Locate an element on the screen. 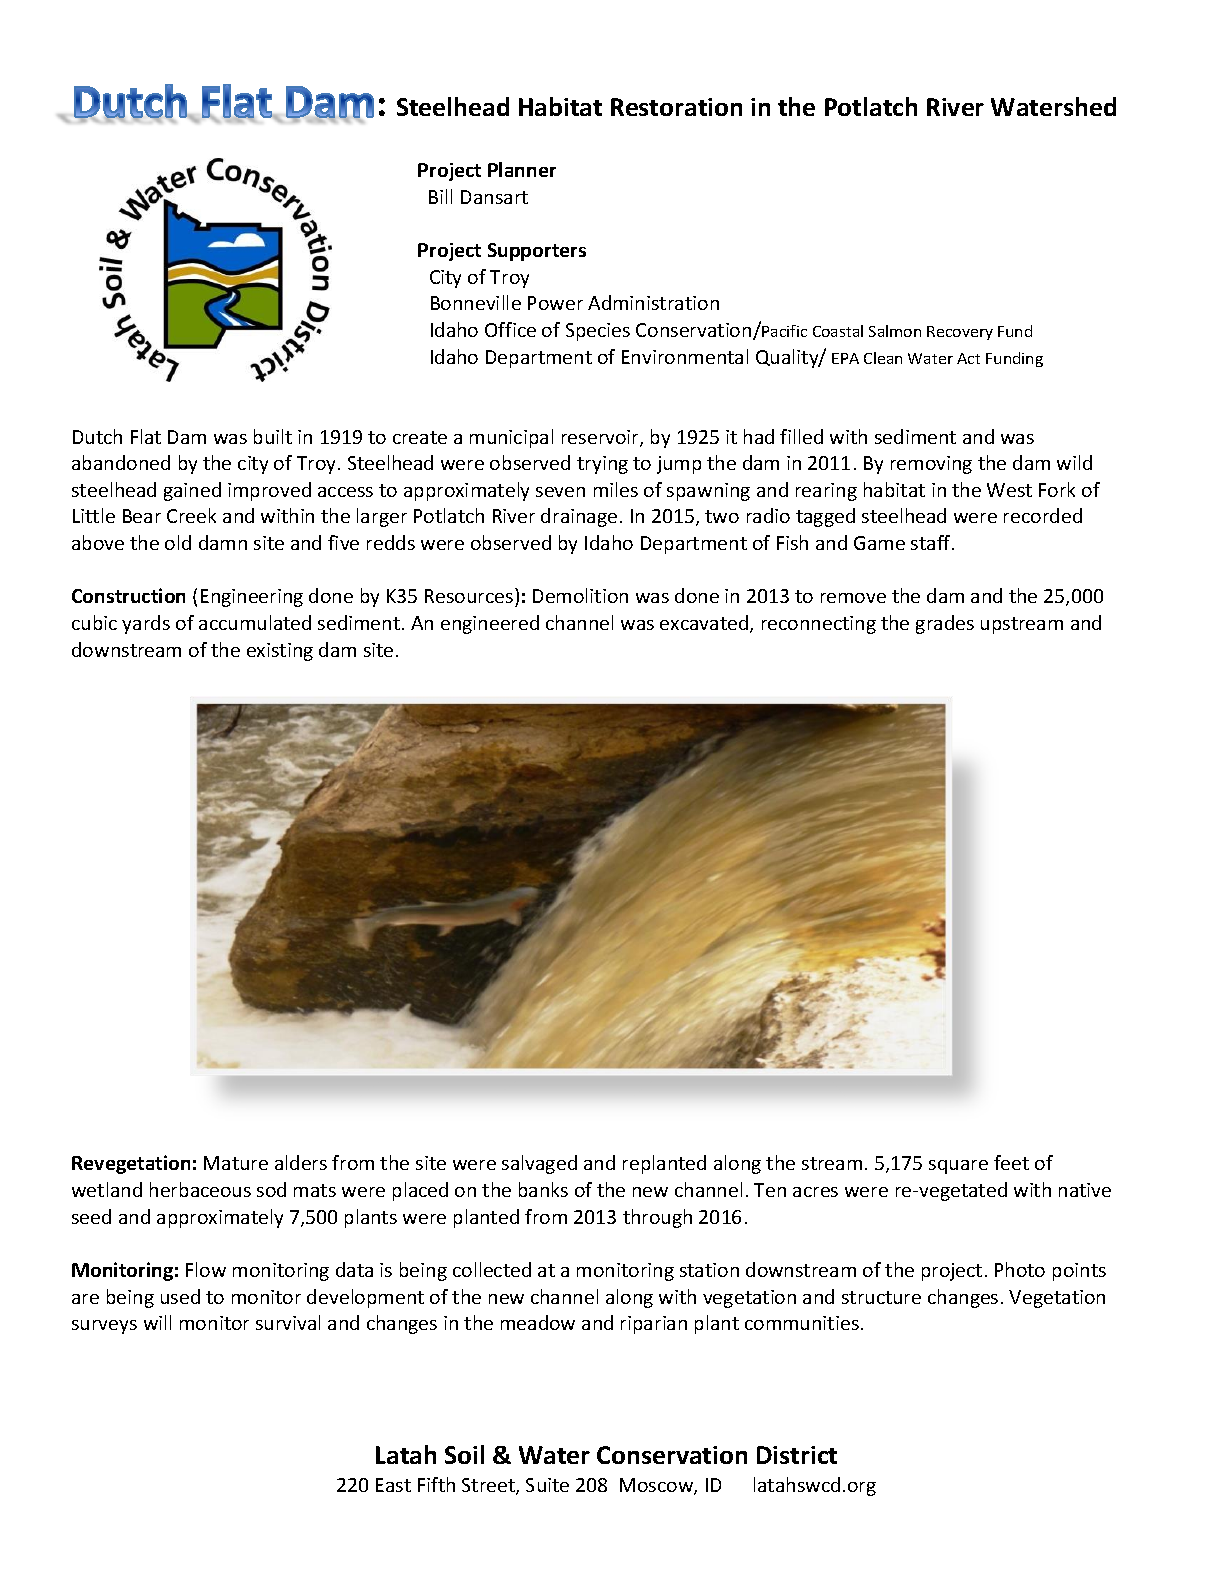 This screenshot has width=1213, height=1570. District is located at coordinates (797, 1455).
